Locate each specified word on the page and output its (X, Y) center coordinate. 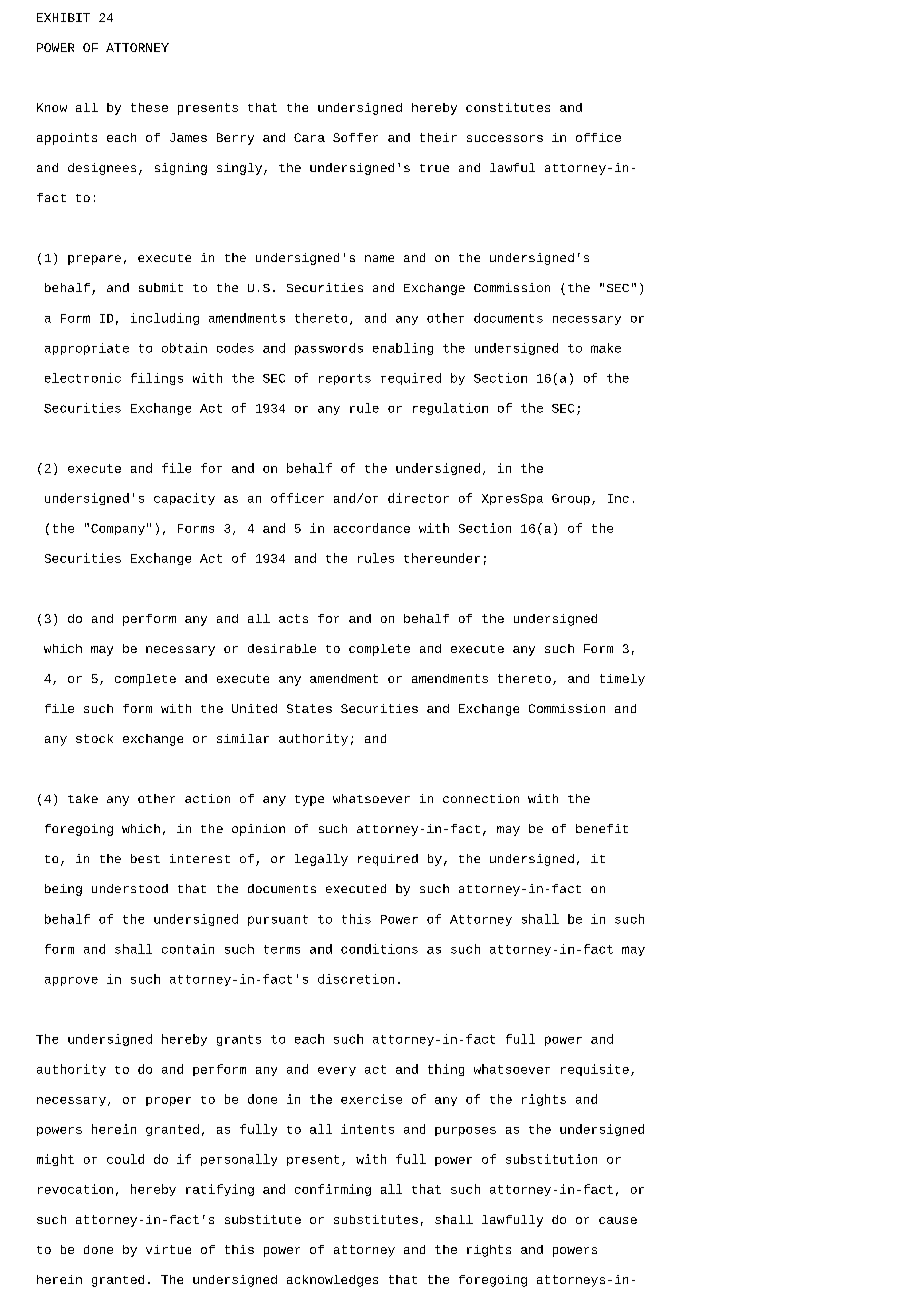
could (125, 1159)
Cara (309, 137)
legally (321, 860)
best (145, 858)
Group (571, 499)
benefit (602, 828)
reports (345, 379)
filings (157, 379)
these (149, 107)
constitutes (508, 107)
